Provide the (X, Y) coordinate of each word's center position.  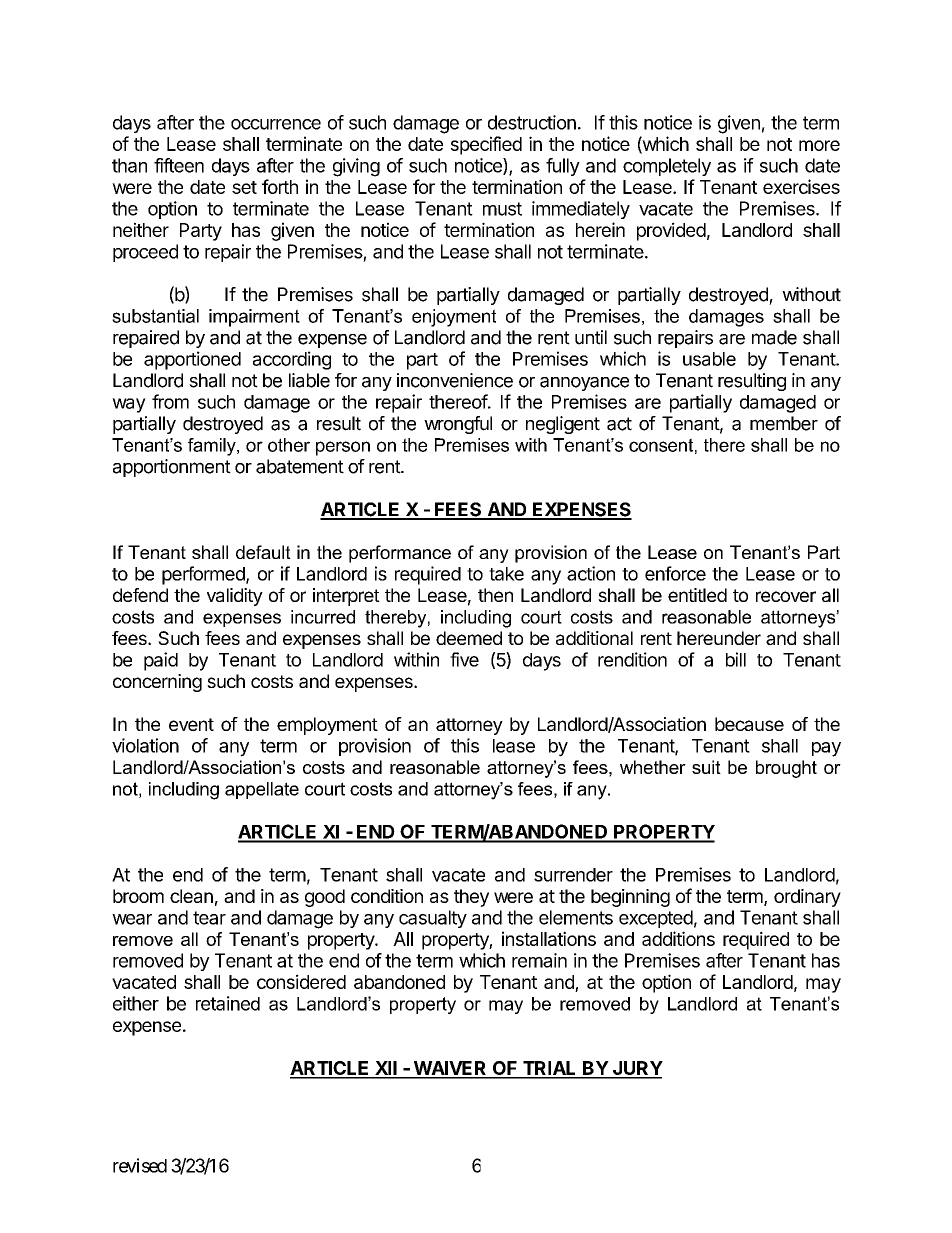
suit (706, 767)
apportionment (172, 468)
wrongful (458, 425)
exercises (801, 186)
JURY (636, 1069)
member (784, 423)
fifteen (179, 165)
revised (140, 1165)
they (471, 898)
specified (486, 145)
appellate (262, 790)
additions (678, 938)
